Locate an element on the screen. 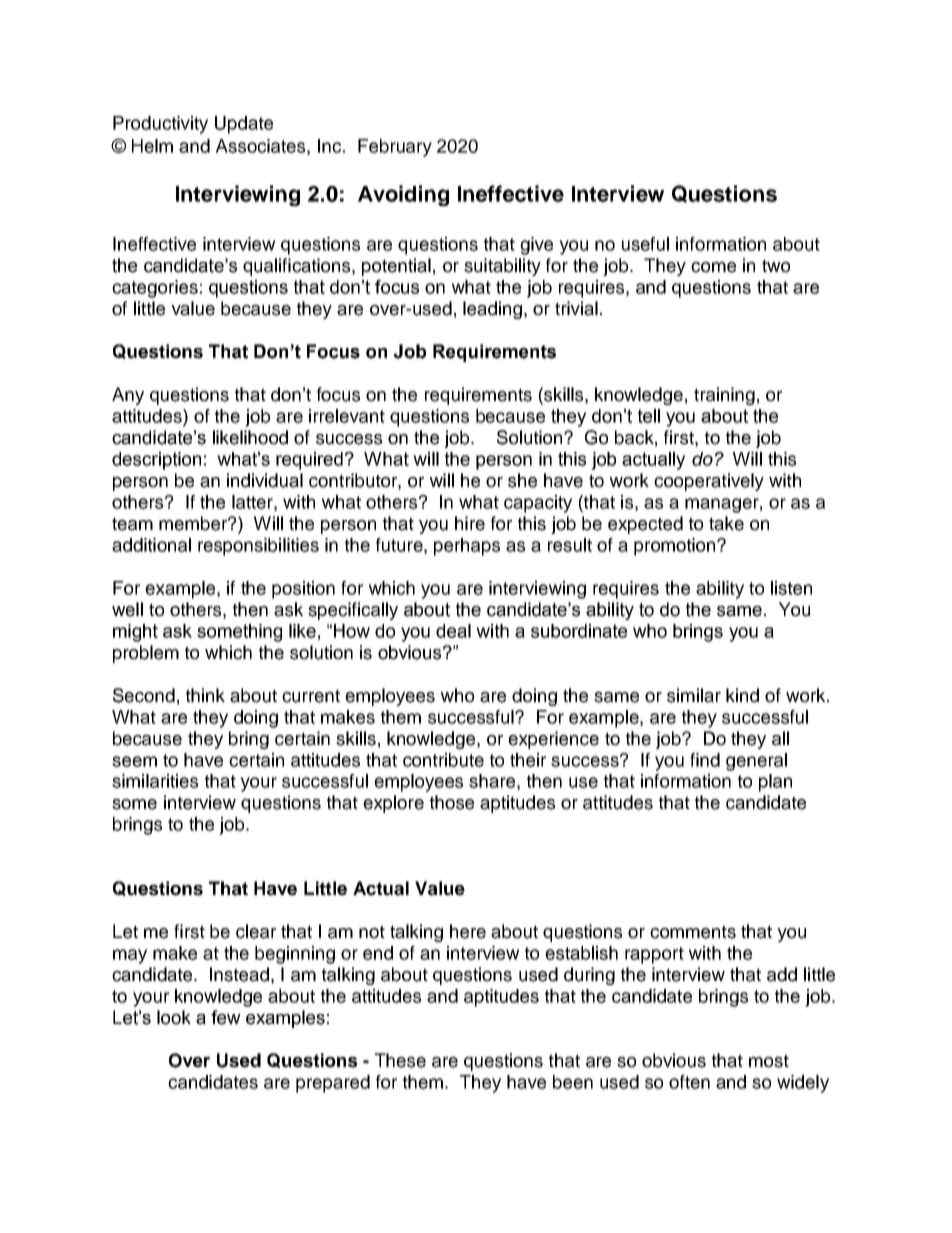  listen is located at coordinates (791, 588).
